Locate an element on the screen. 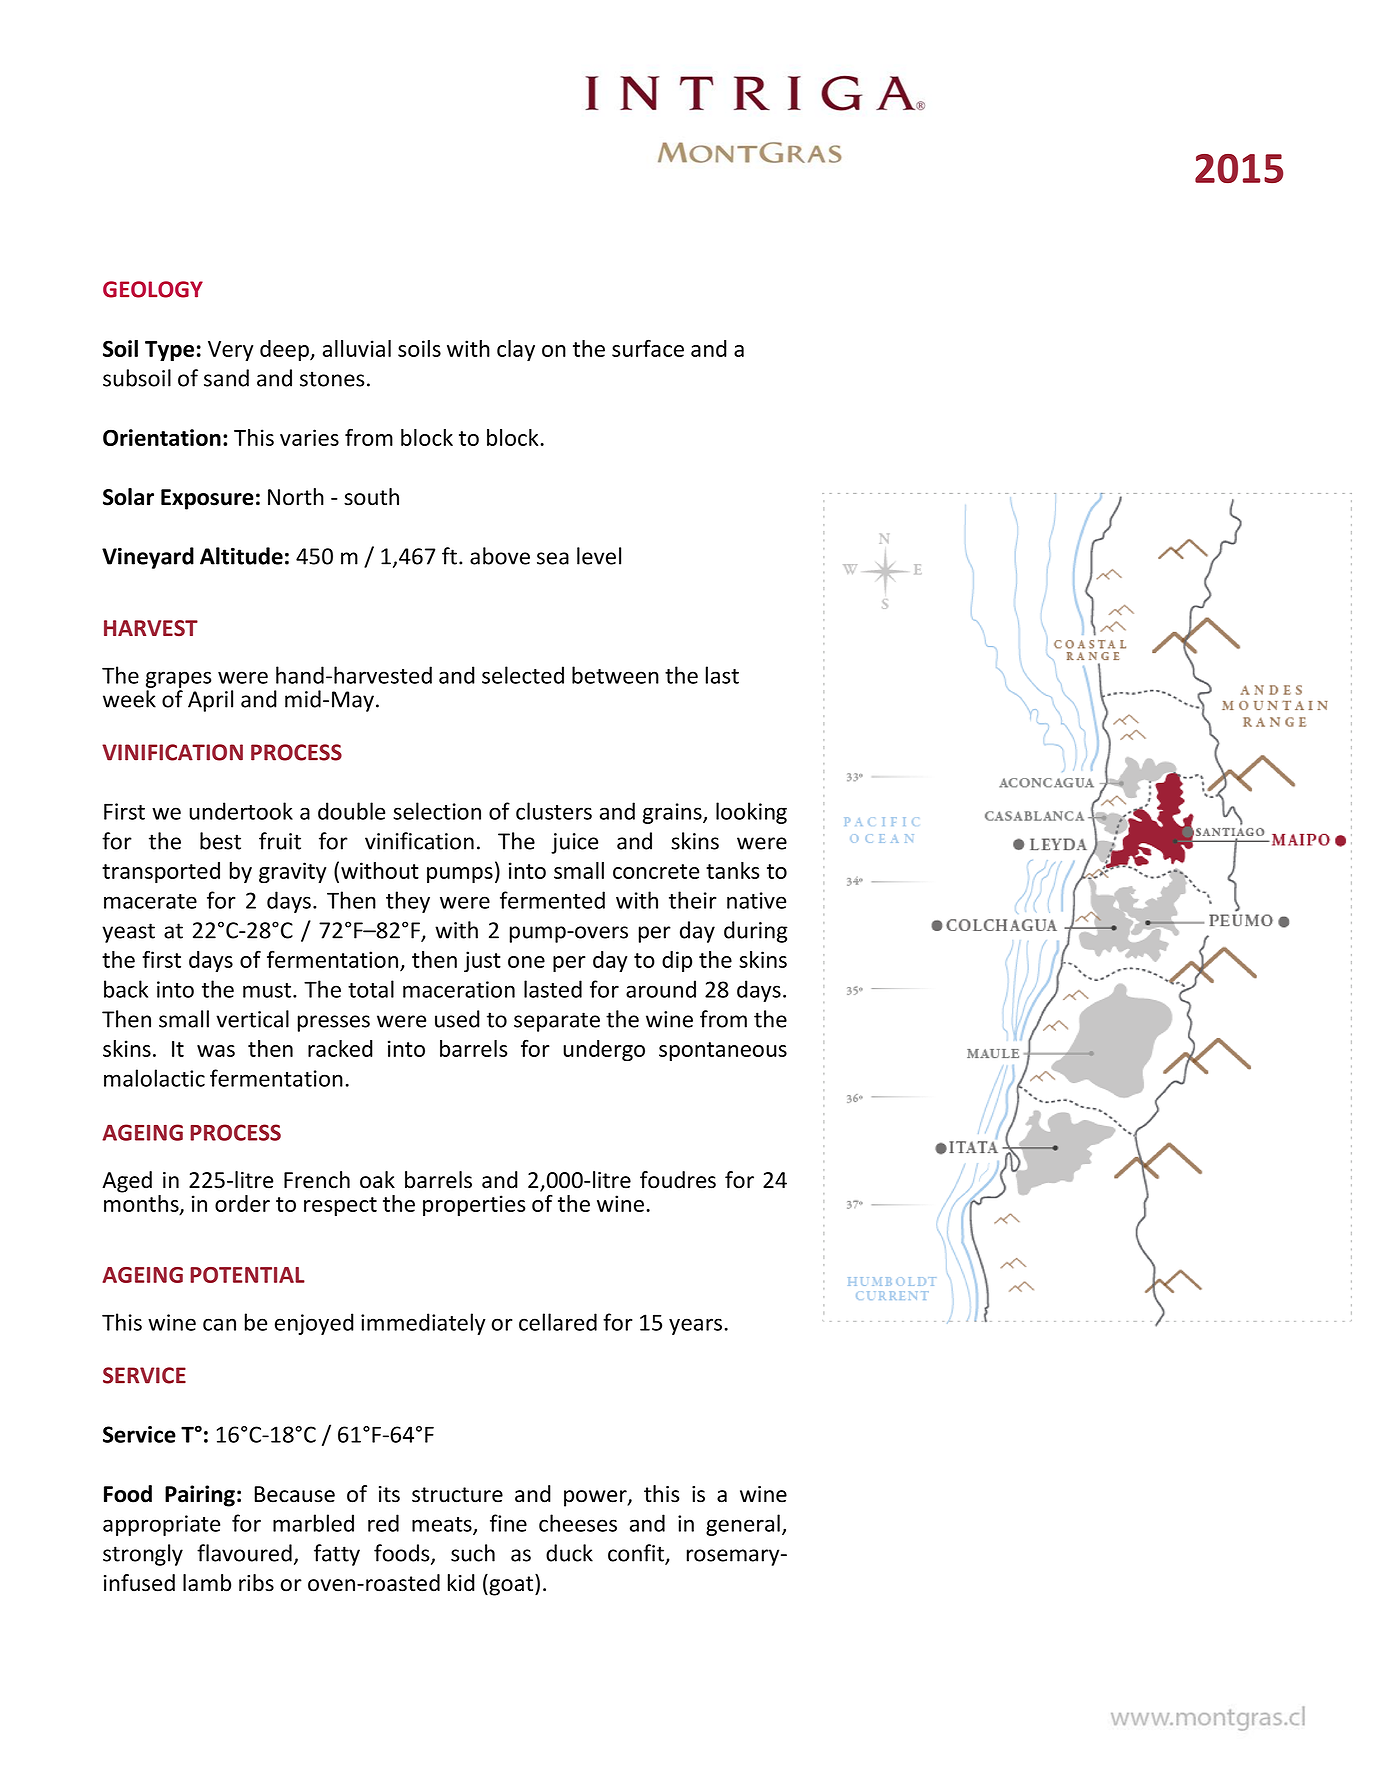 The height and width of the screenshot is (1780, 1375). macerate is located at coordinates (150, 901).
